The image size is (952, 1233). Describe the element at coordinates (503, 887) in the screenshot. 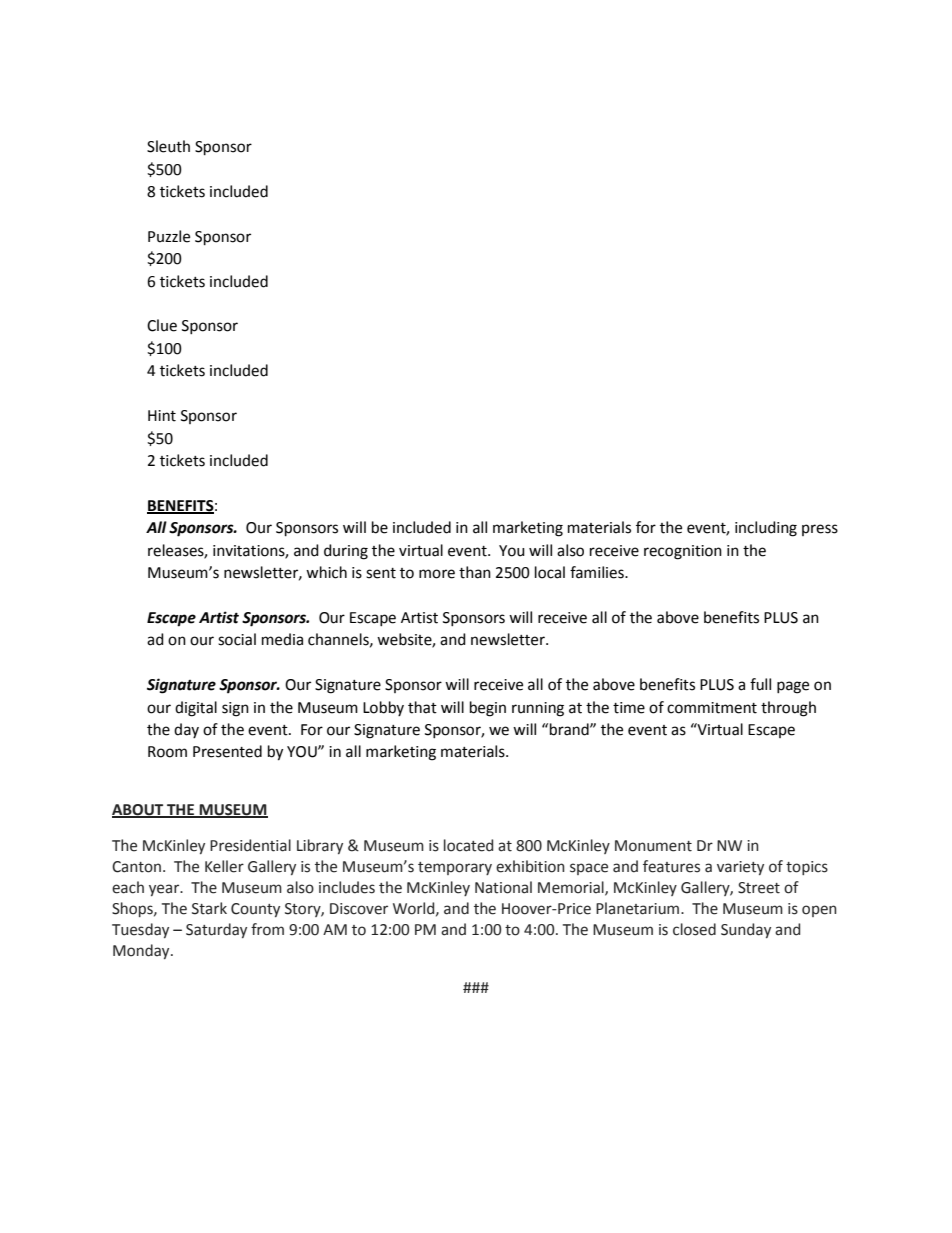

I see `National` at that location.
